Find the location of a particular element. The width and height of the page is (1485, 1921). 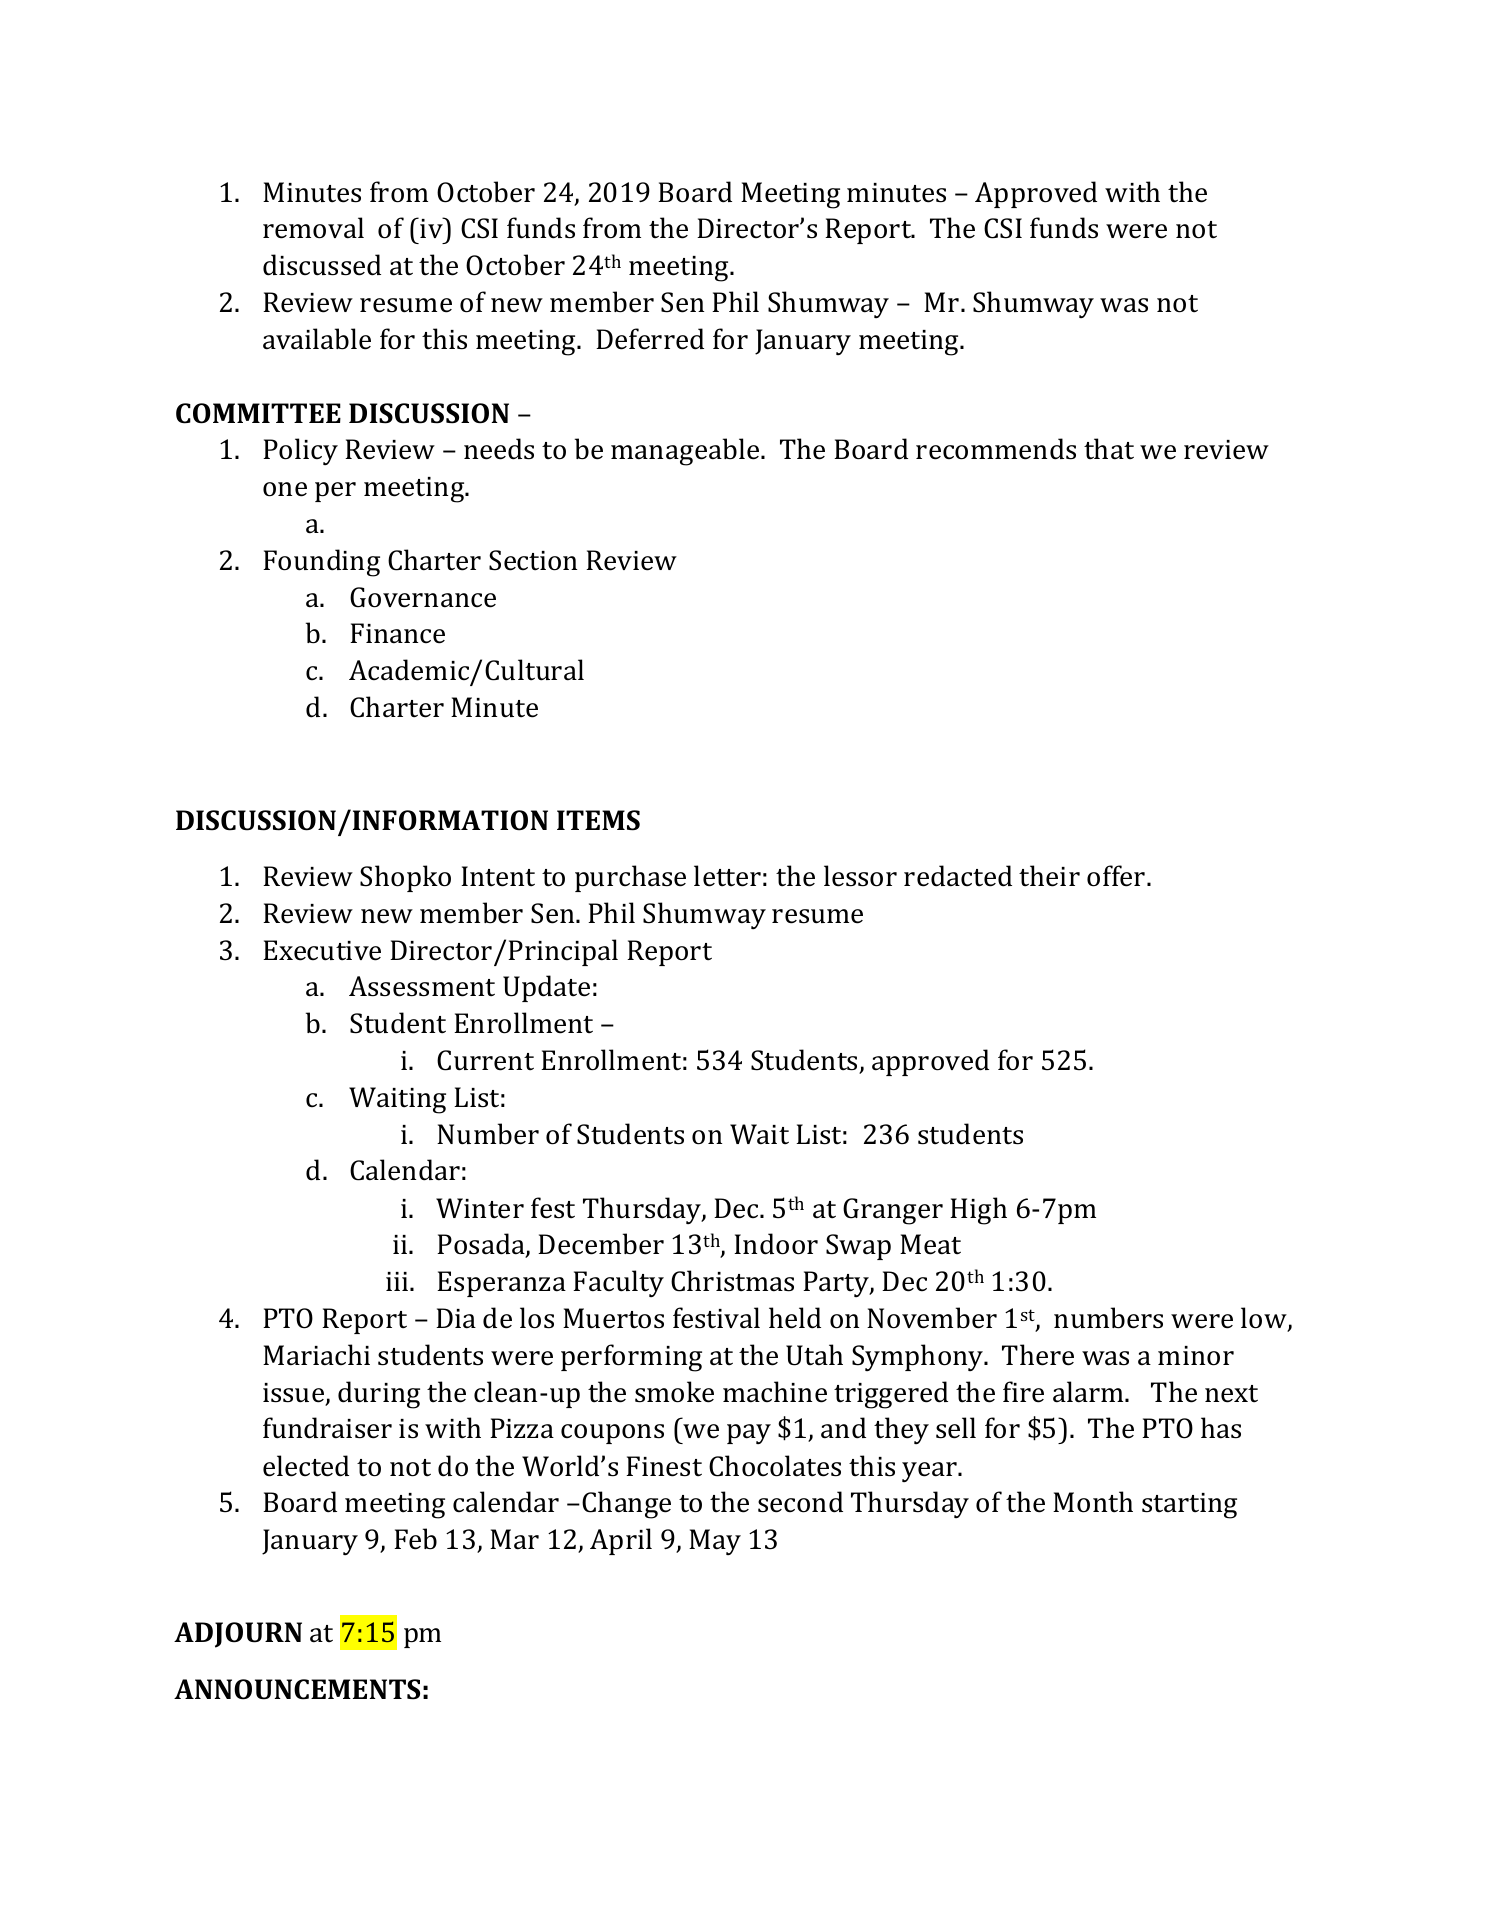

that is located at coordinates (1109, 449).
